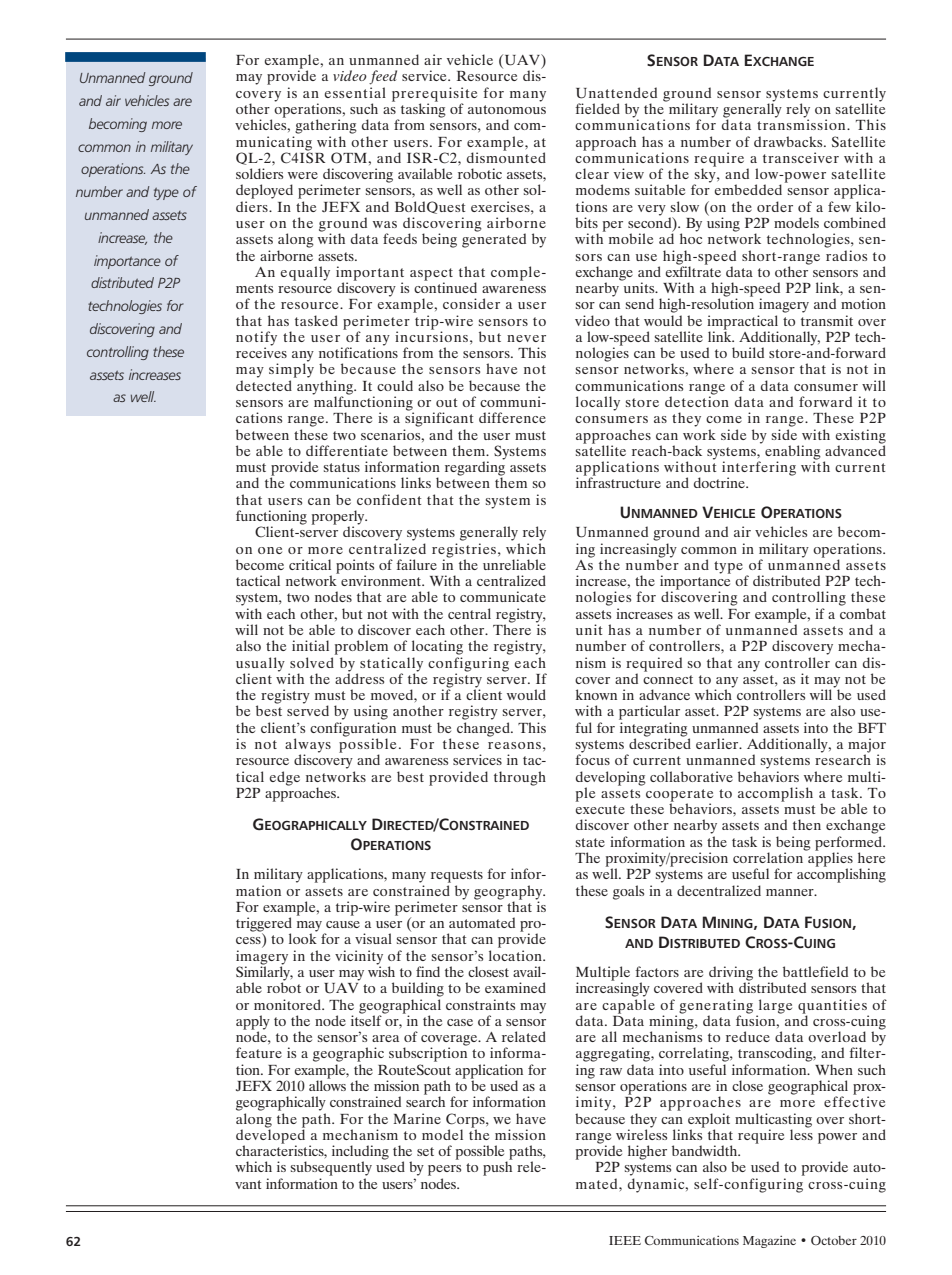 The image size is (952, 1275). What do you see at coordinates (801, 157) in the document?
I see `transceiver` at bounding box center [801, 157].
